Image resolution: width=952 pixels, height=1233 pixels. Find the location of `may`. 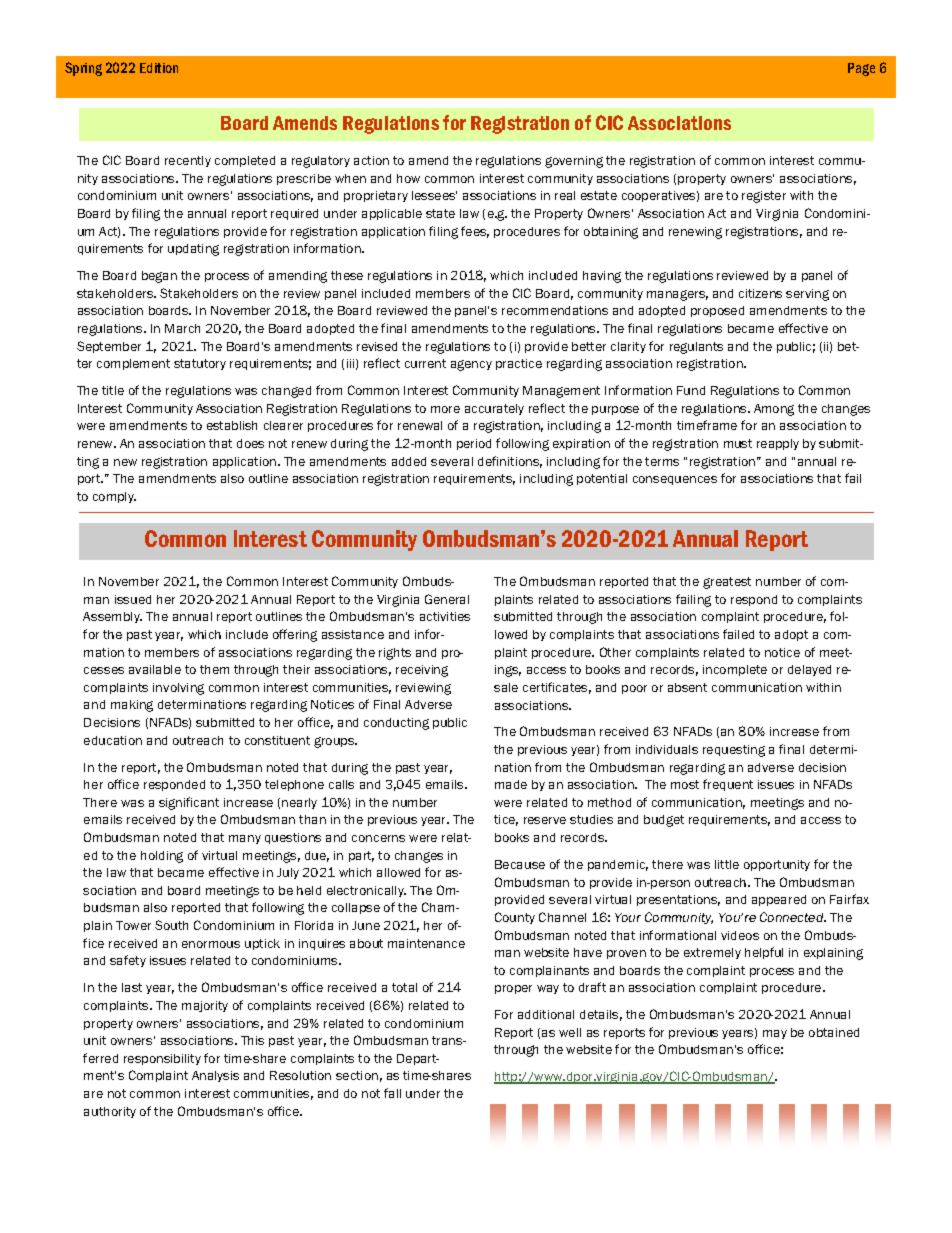

may is located at coordinates (775, 1034).
